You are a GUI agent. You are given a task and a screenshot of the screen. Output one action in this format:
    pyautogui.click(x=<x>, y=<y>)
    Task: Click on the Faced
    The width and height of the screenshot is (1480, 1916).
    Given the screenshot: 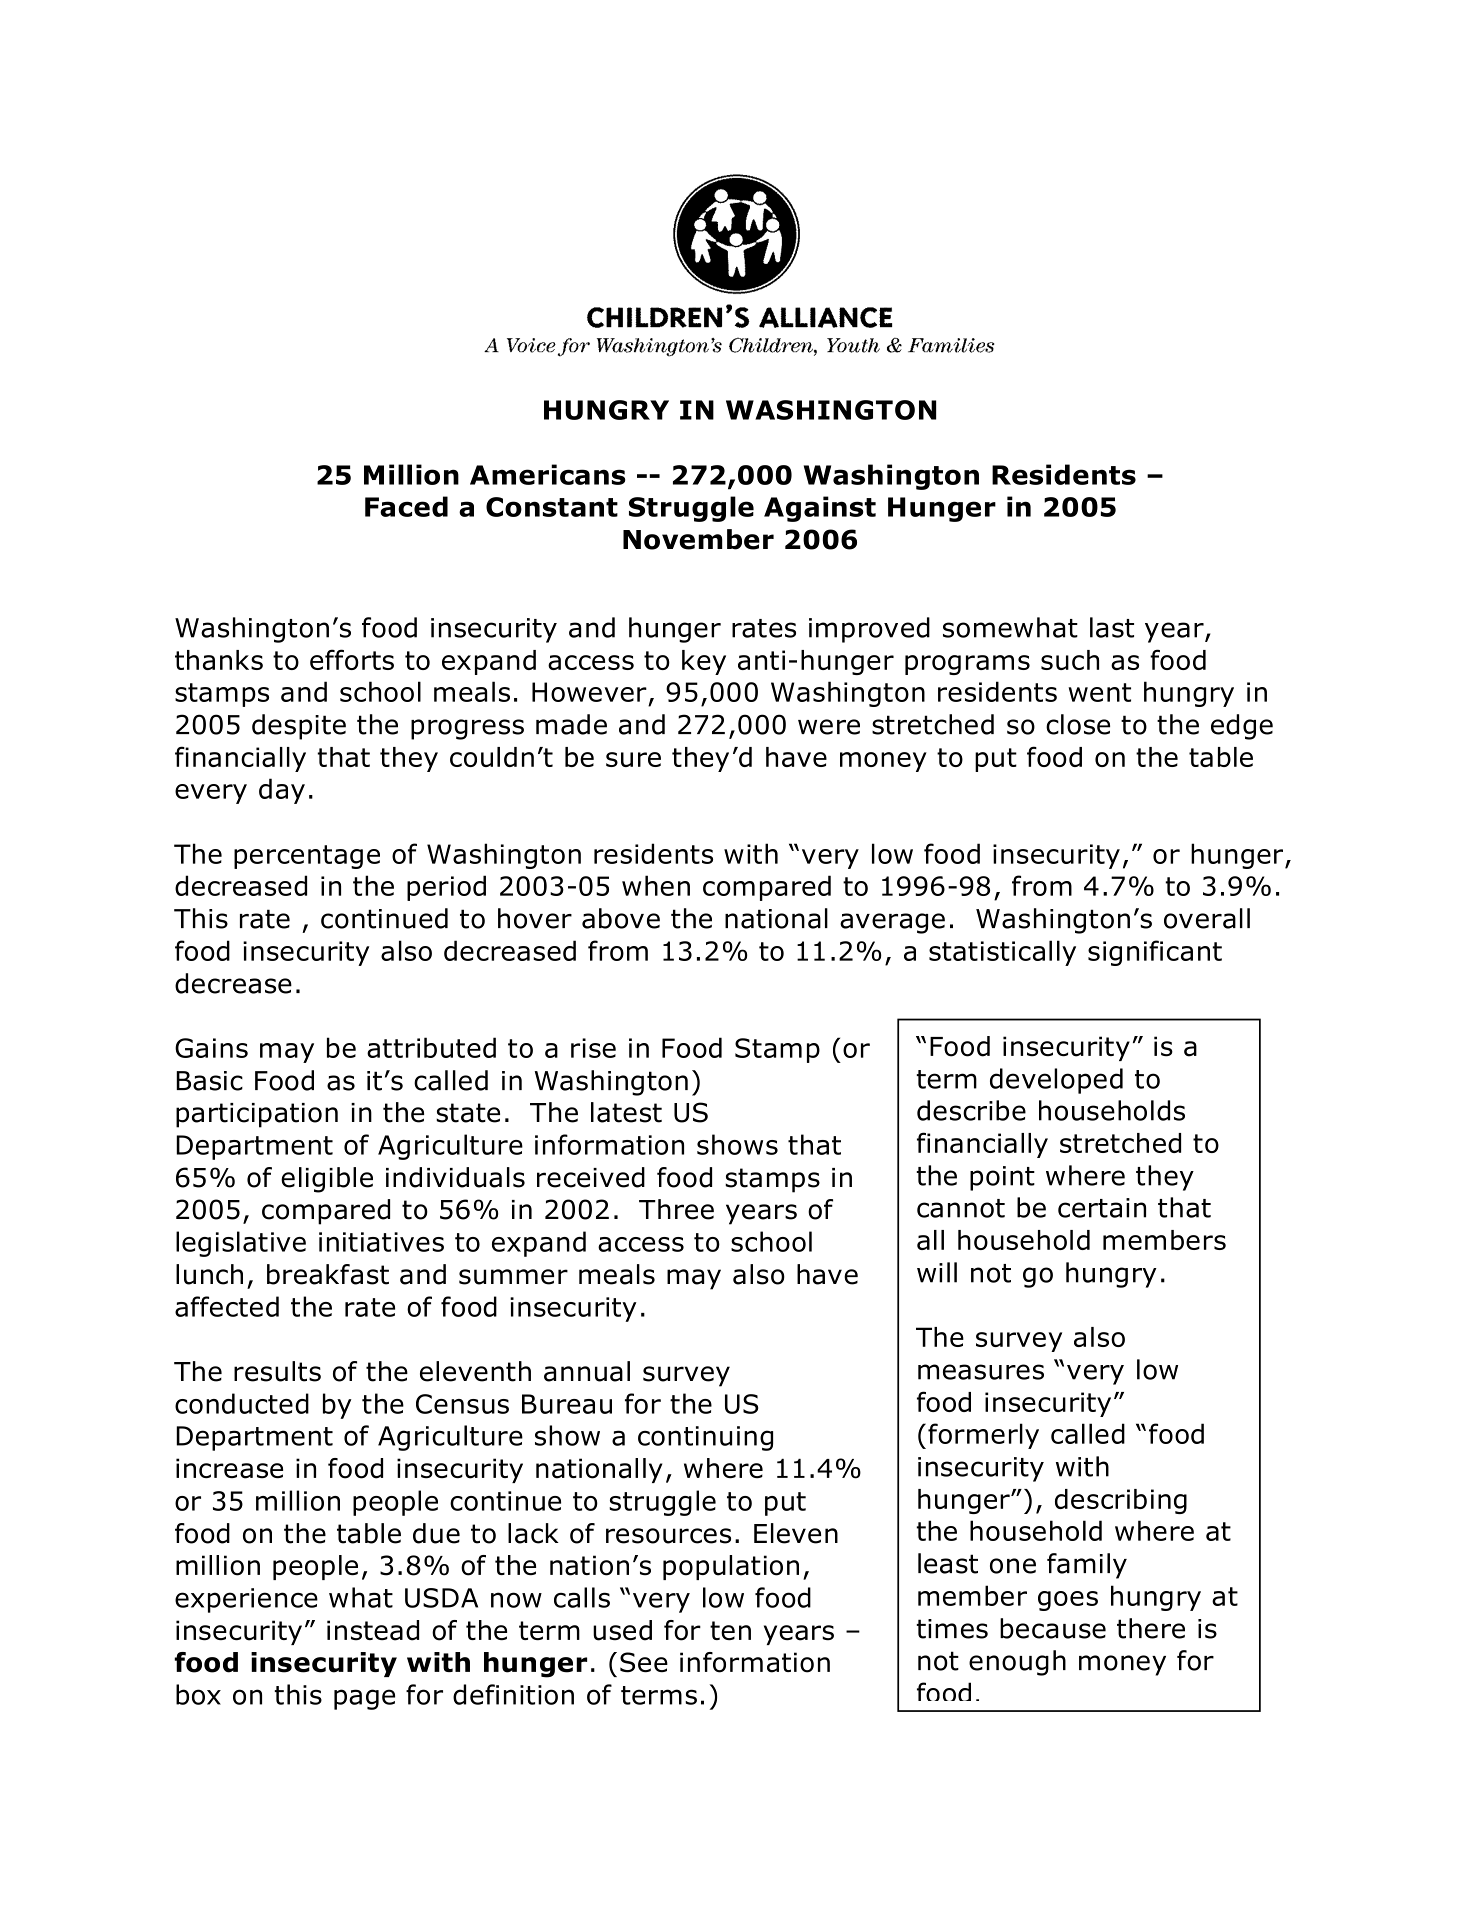 What is the action you would take?
    pyautogui.click(x=406, y=506)
